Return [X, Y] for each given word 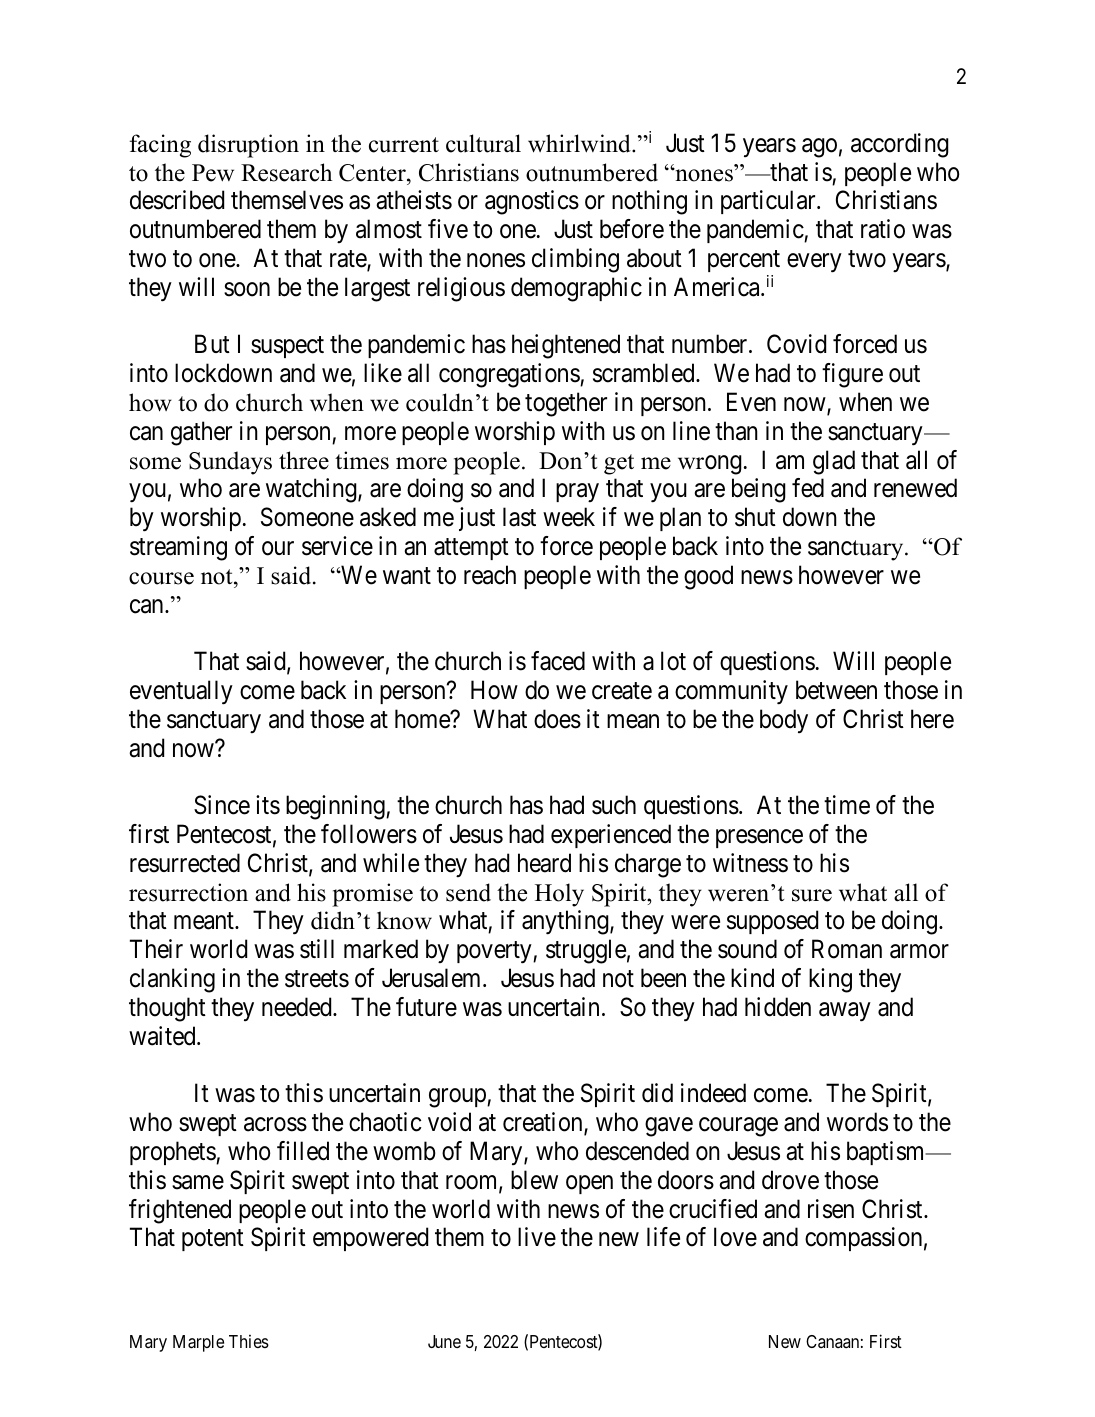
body [784, 721]
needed [298, 1007]
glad [834, 462]
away [845, 1012]
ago [819, 148]
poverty [495, 953]
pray [577, 493]
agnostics [532, 202]
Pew [213, 173]
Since [222, 805]
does [557, 719]
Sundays [230, 463]
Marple [198, 1343]
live [537, 1237]
